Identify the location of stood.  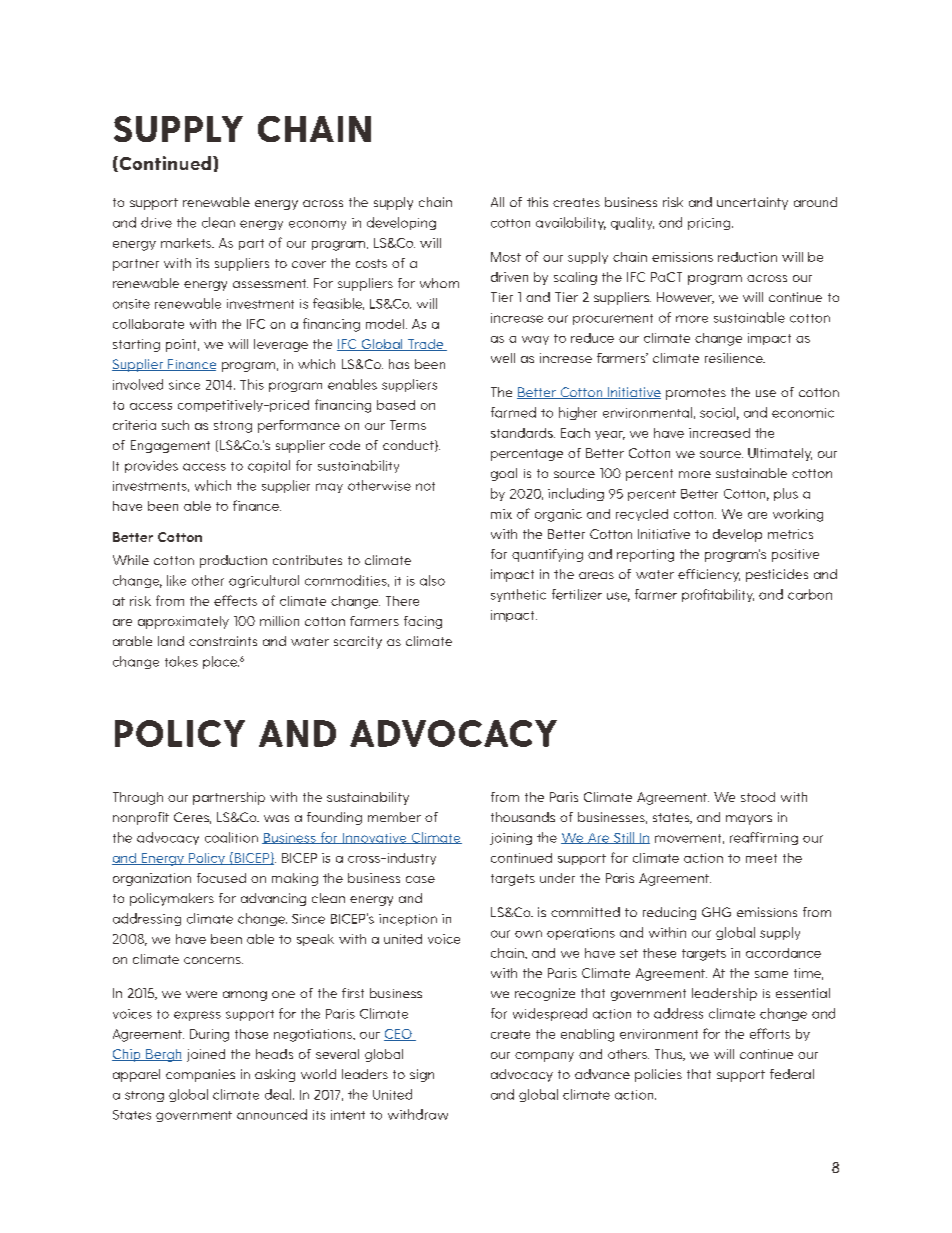
(758, 797).
